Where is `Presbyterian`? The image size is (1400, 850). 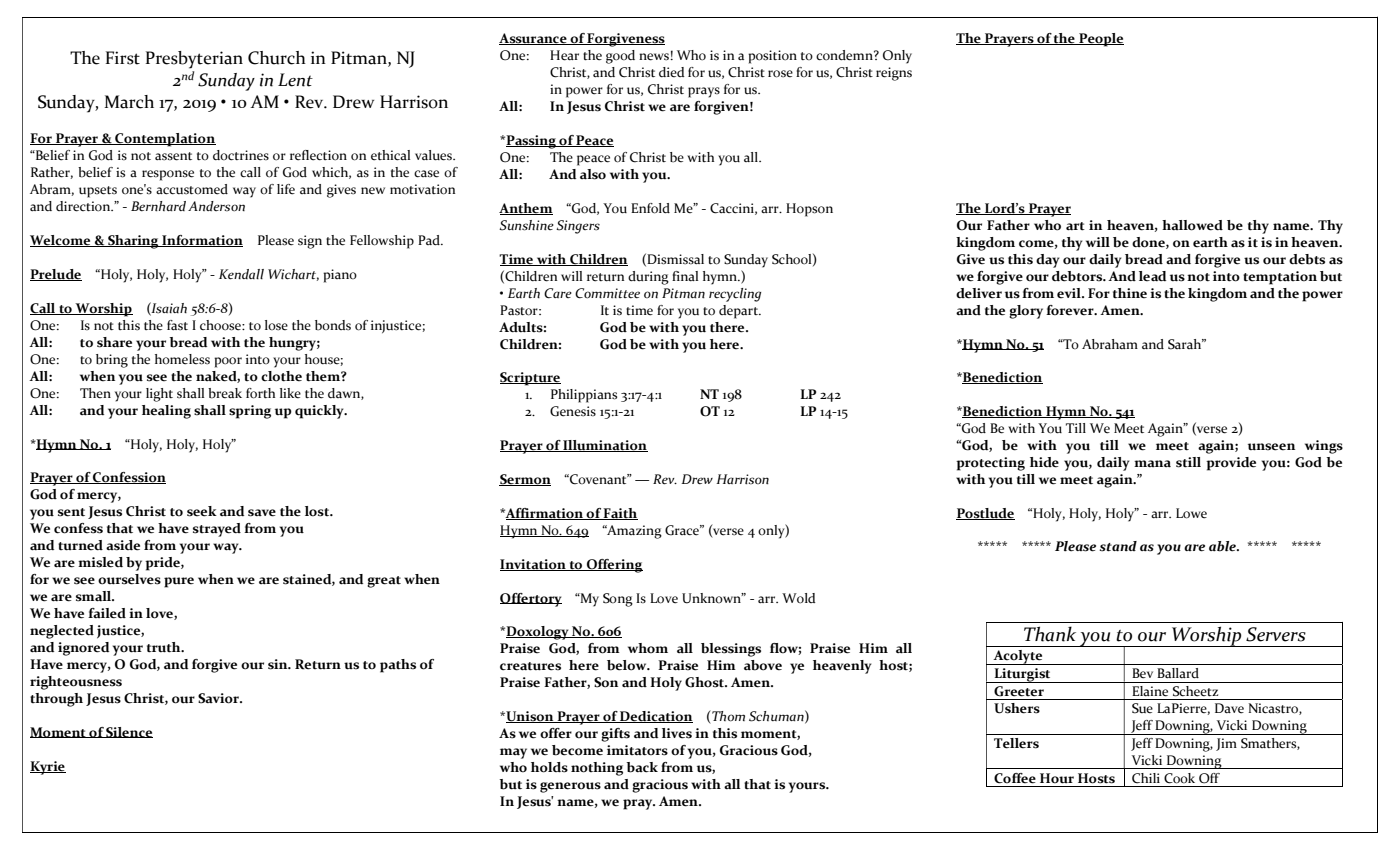 Presbyterian is located at coordinates (194, 60).
